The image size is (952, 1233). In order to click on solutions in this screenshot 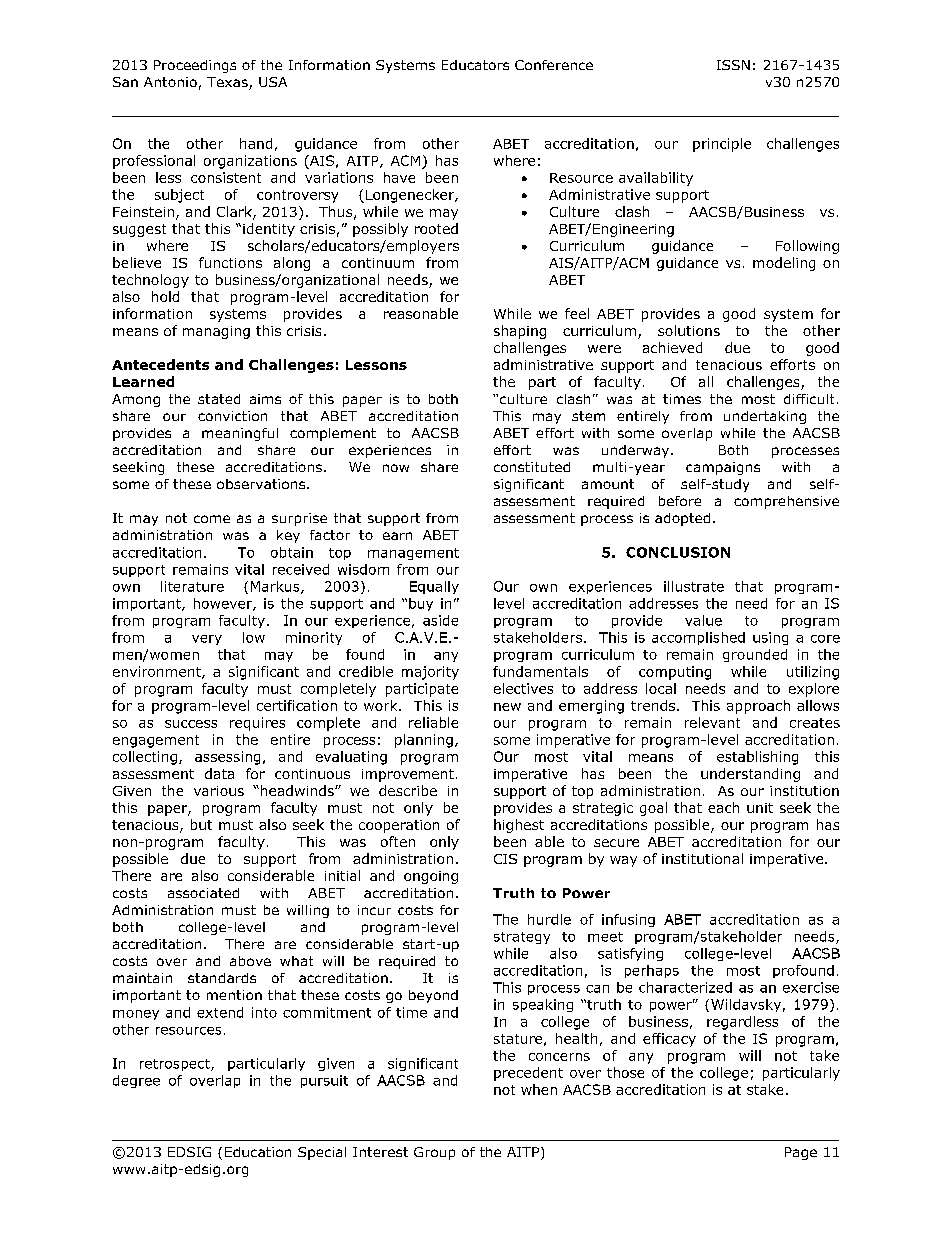, I will do `click(689, 330)`.
